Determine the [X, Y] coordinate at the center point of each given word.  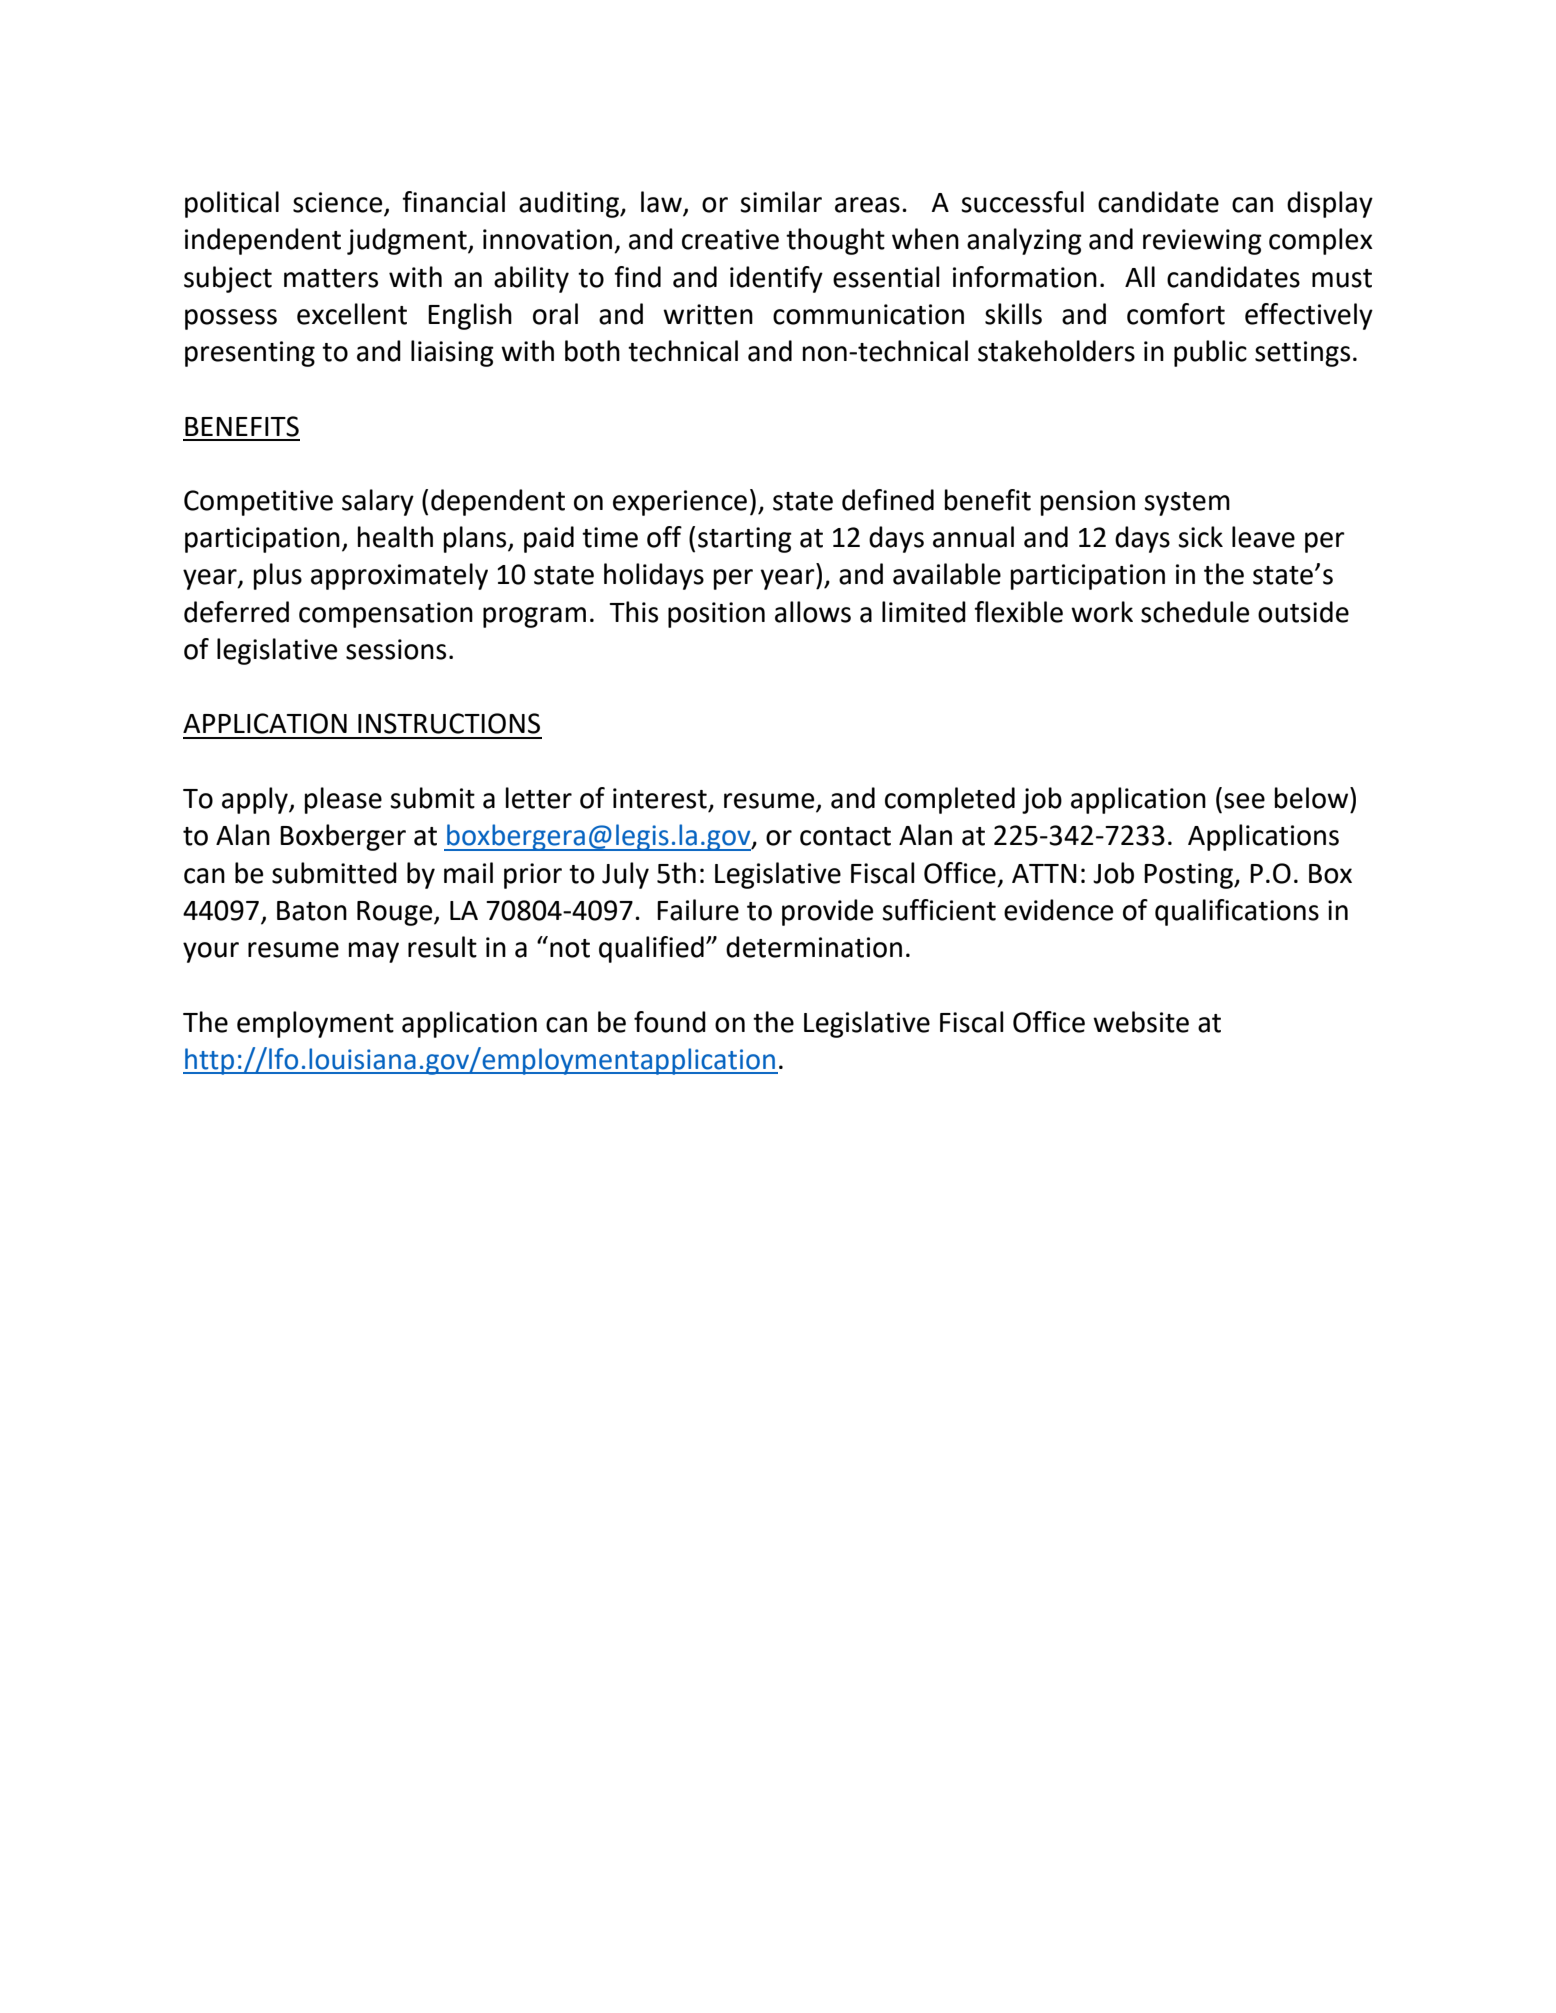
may [374, 952]
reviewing [1202, 242]
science [339, 203]
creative [730, 239]
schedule [1195, 612]
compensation [386, 615]
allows [813, 612]
